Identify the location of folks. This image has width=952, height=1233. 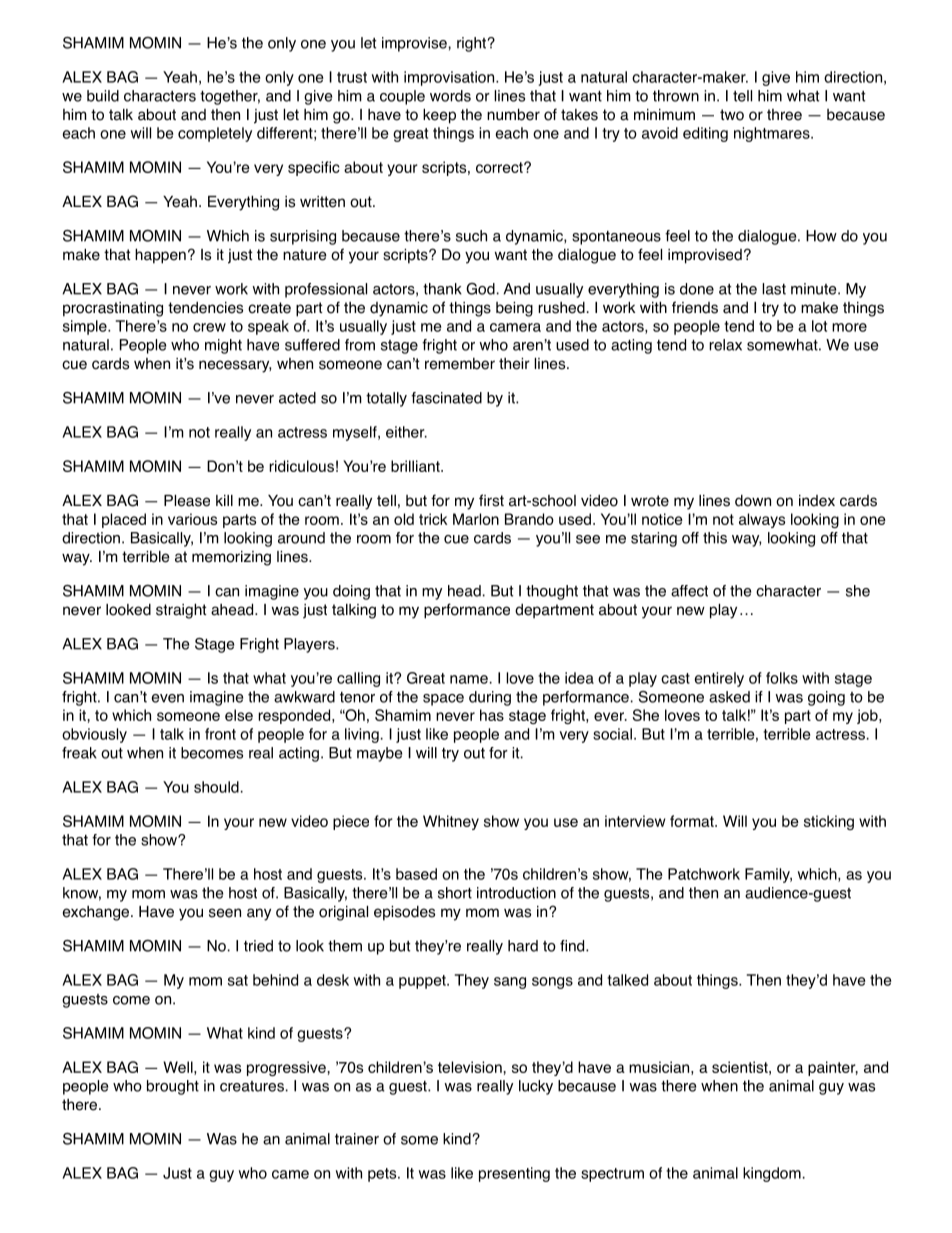
(782, 678).
